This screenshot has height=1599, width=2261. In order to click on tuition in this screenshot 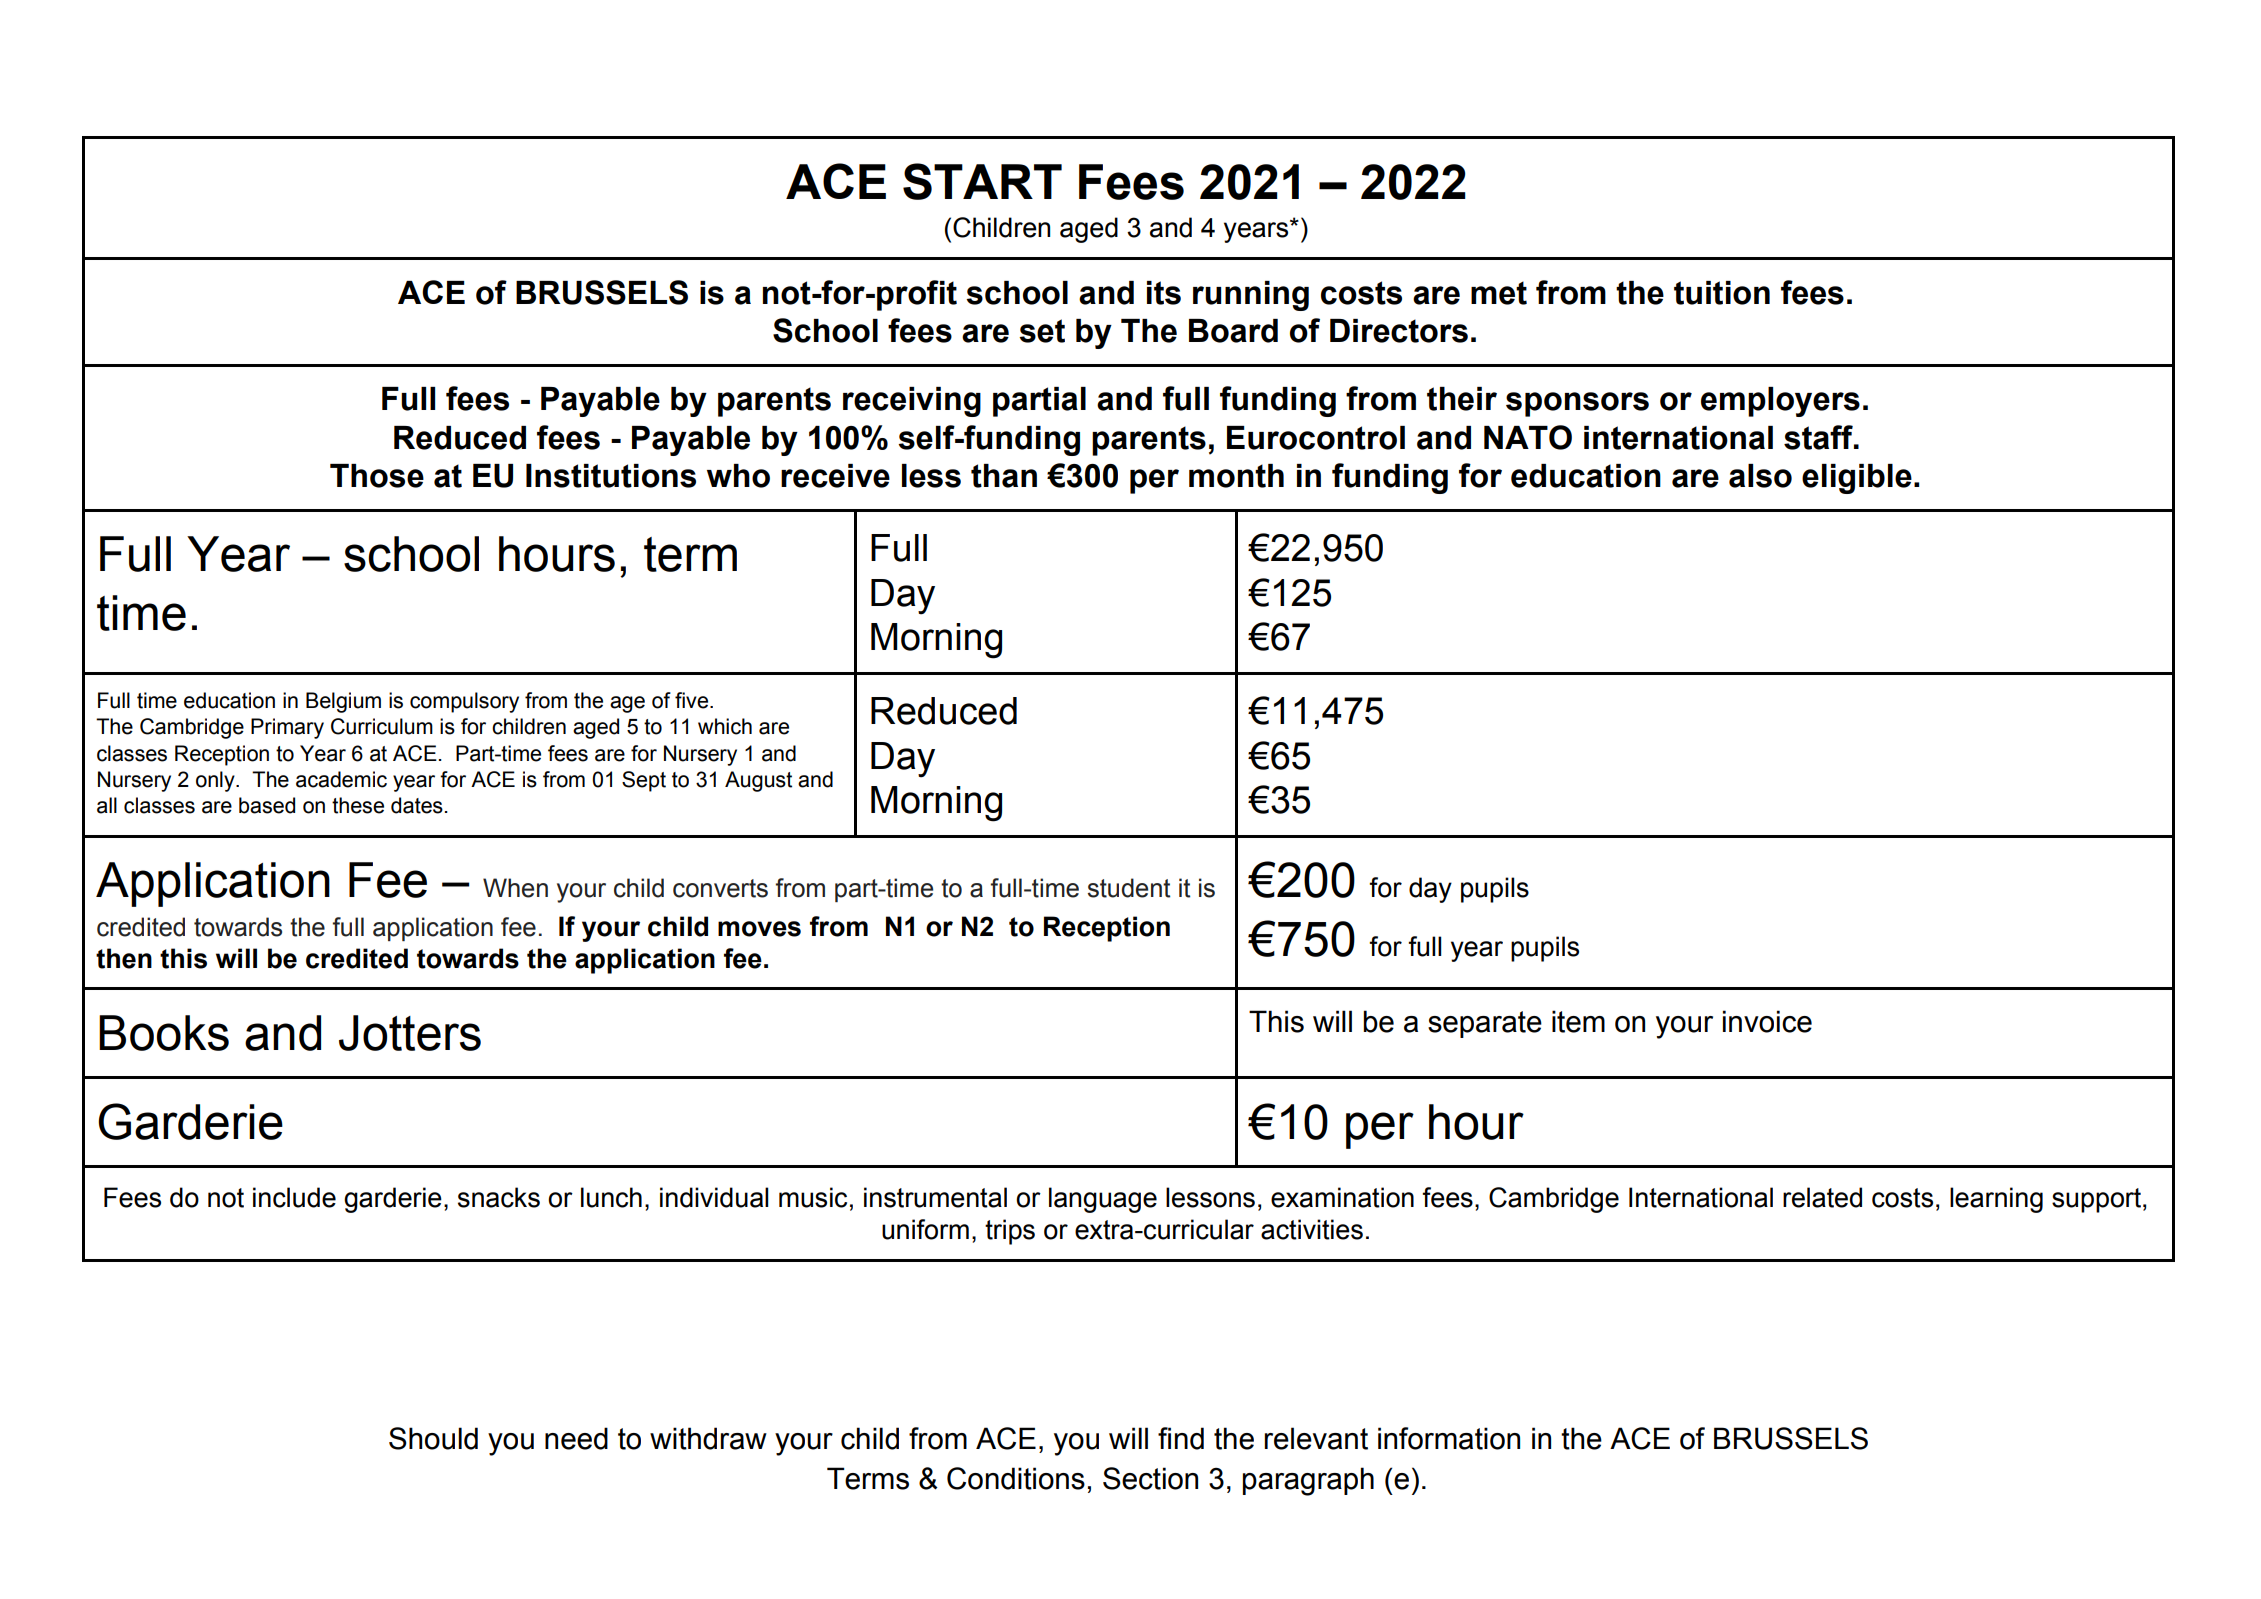, I will do `click(1722, 293)`.
